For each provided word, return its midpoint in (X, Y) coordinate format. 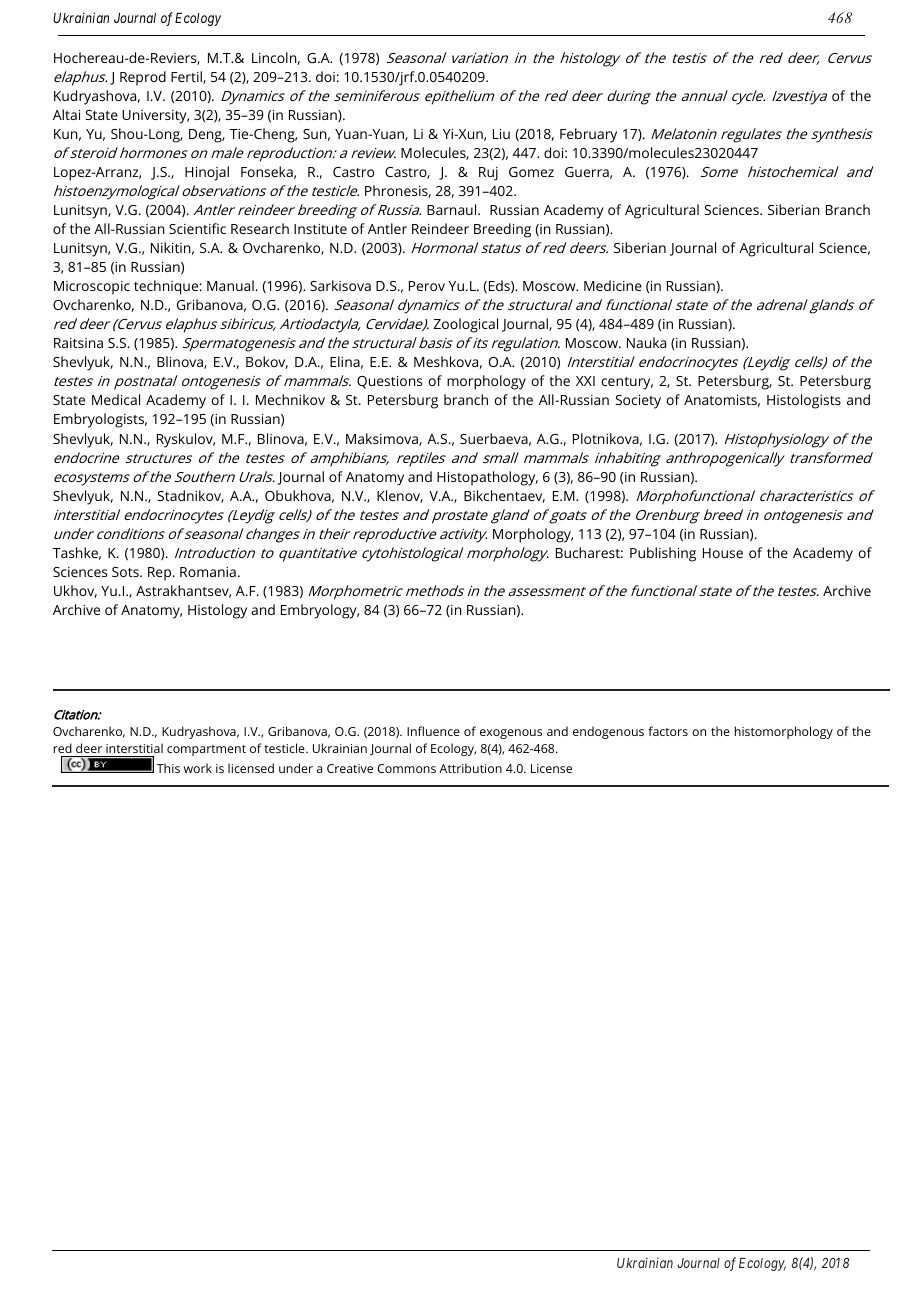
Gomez (531, 172)
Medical (116, 399)
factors (668, 731)
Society (638, 402)
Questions (389, 382)
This (168, 768)
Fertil (187, 77)
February (588, 135)
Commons (406, 768)
